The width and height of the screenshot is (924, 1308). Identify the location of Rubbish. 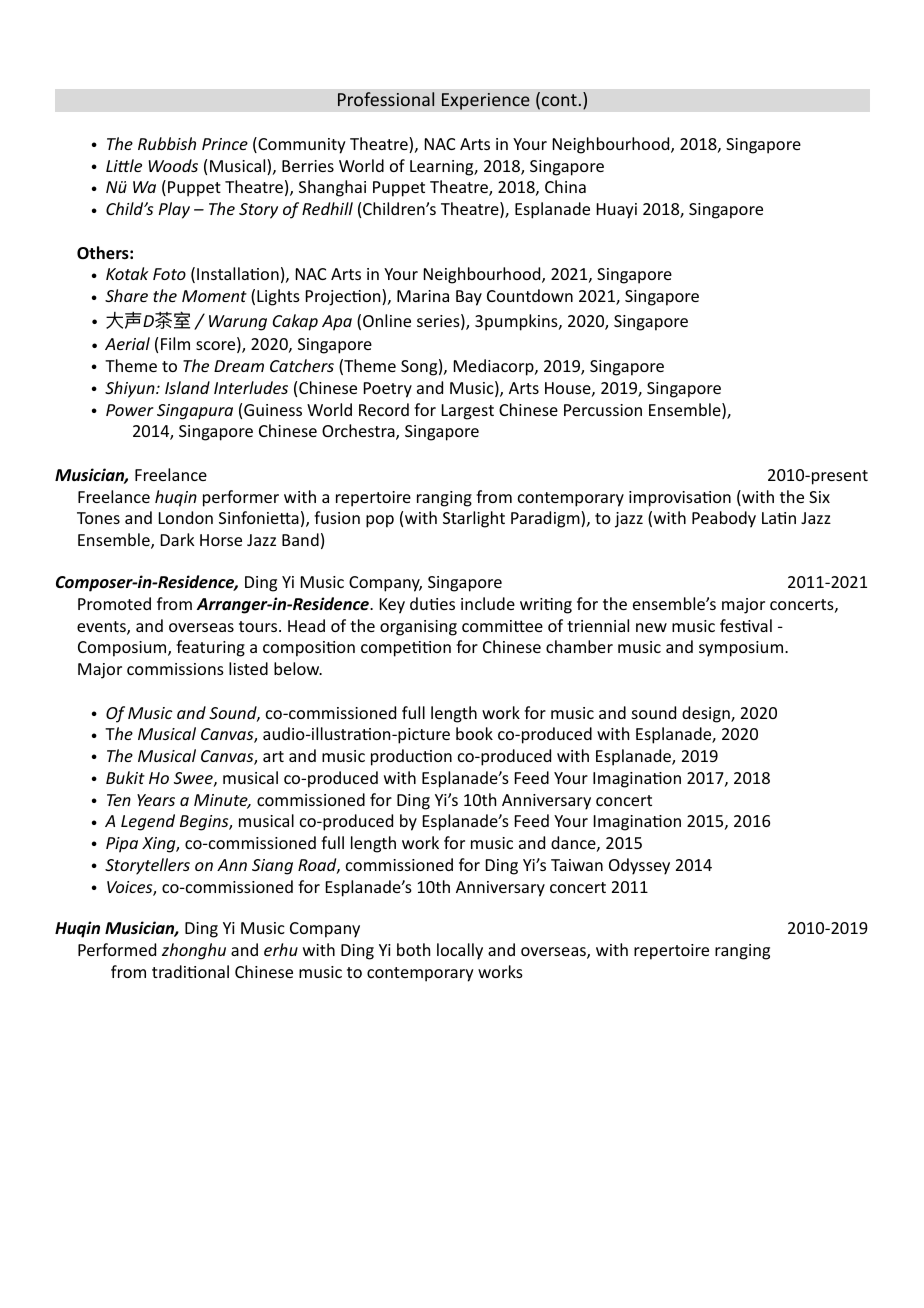
(167, 143).
